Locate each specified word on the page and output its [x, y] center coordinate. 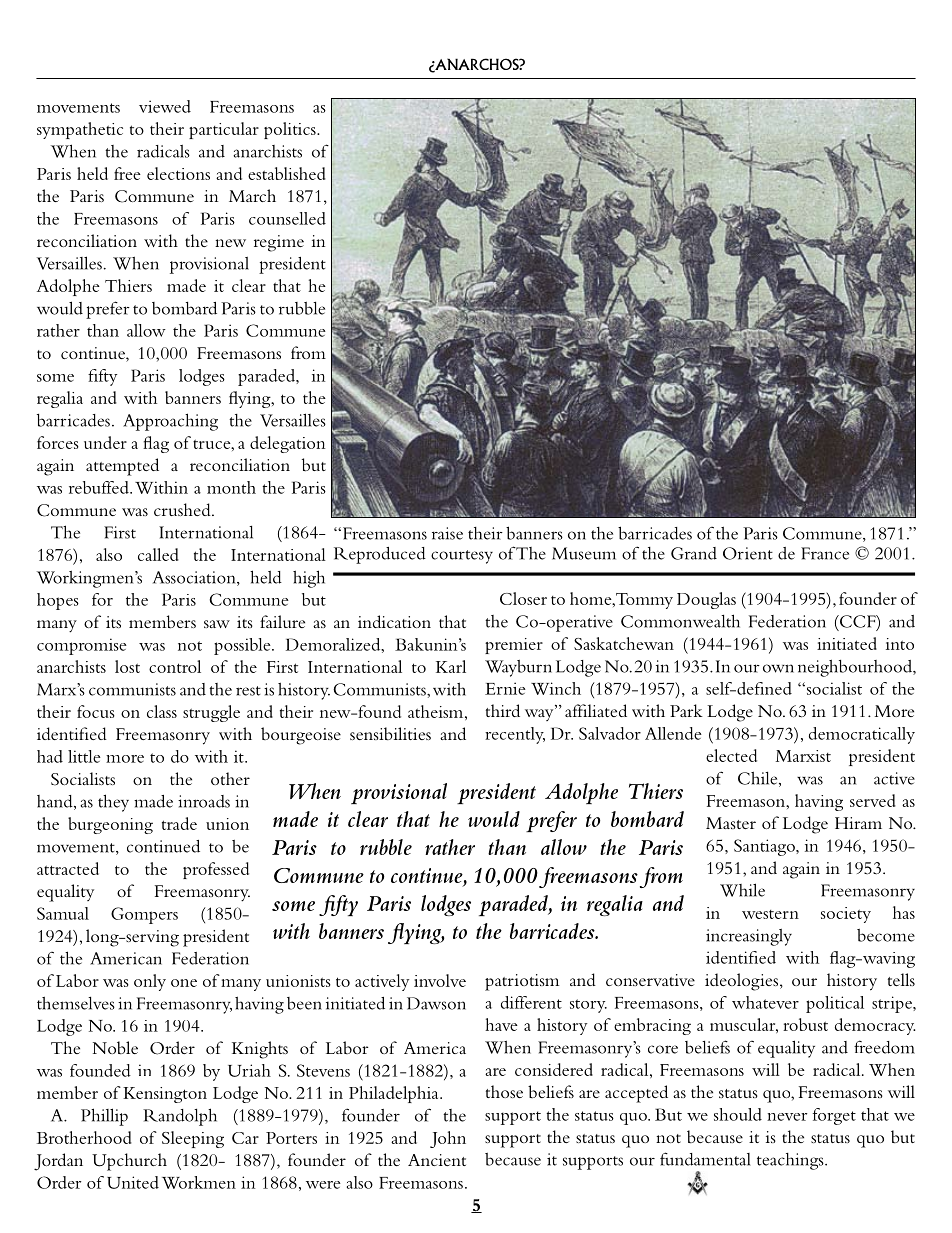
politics [291, 130]
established [287, 173]
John [448, 1139]
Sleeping [193, 1139]
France [825, 553]
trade [179, 823]
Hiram [858, 823]
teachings [791, 1161]
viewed [165, 106]
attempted [122, 467]
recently [515, 735]
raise [447, 533]
